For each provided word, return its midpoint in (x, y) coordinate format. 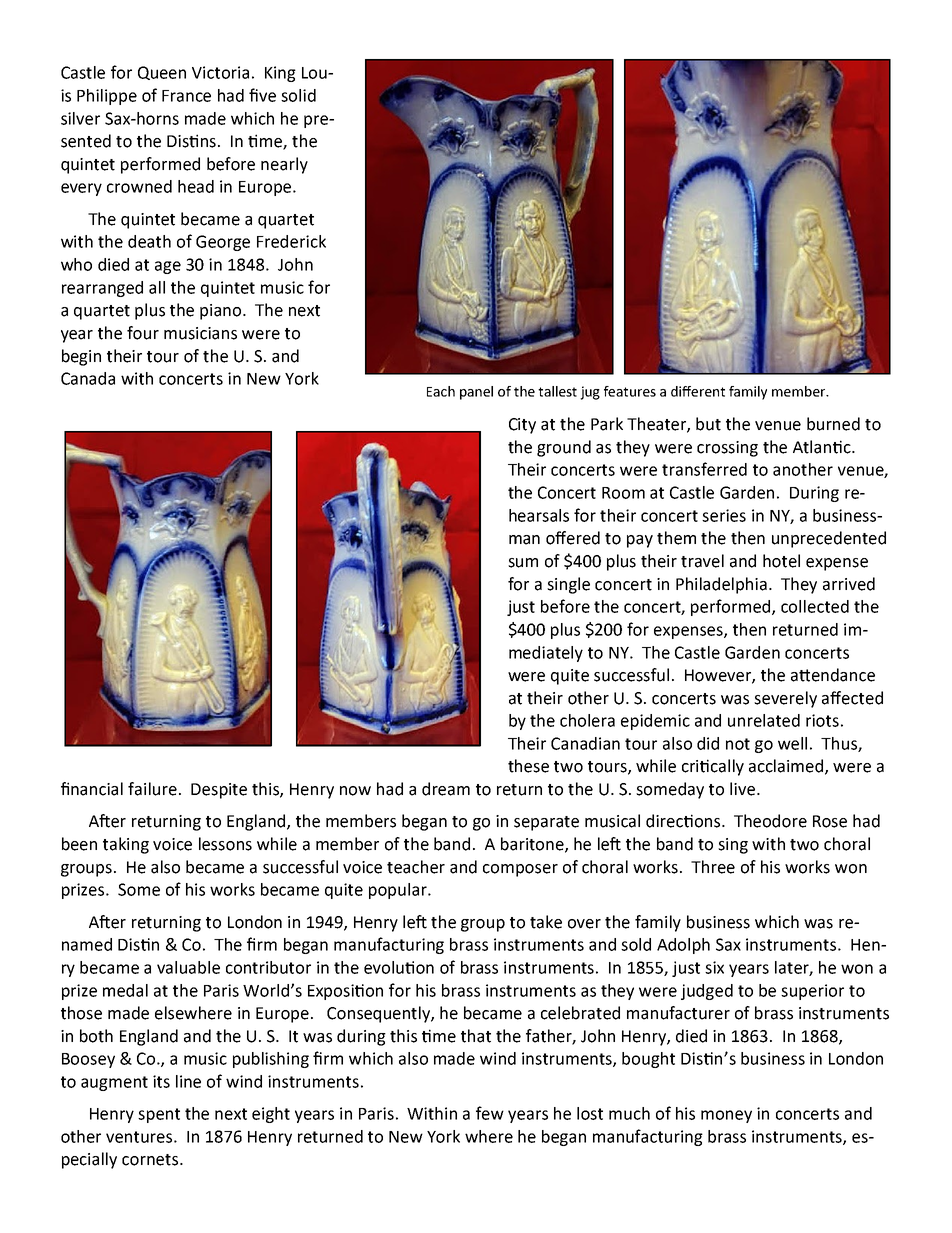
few (490, 1113)
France (186, 96)
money (726, 1116)
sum (523, 563)
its (161, 1081)
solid (298, 95)
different (698, 391)
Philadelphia (721, 585)
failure (152, 789)
